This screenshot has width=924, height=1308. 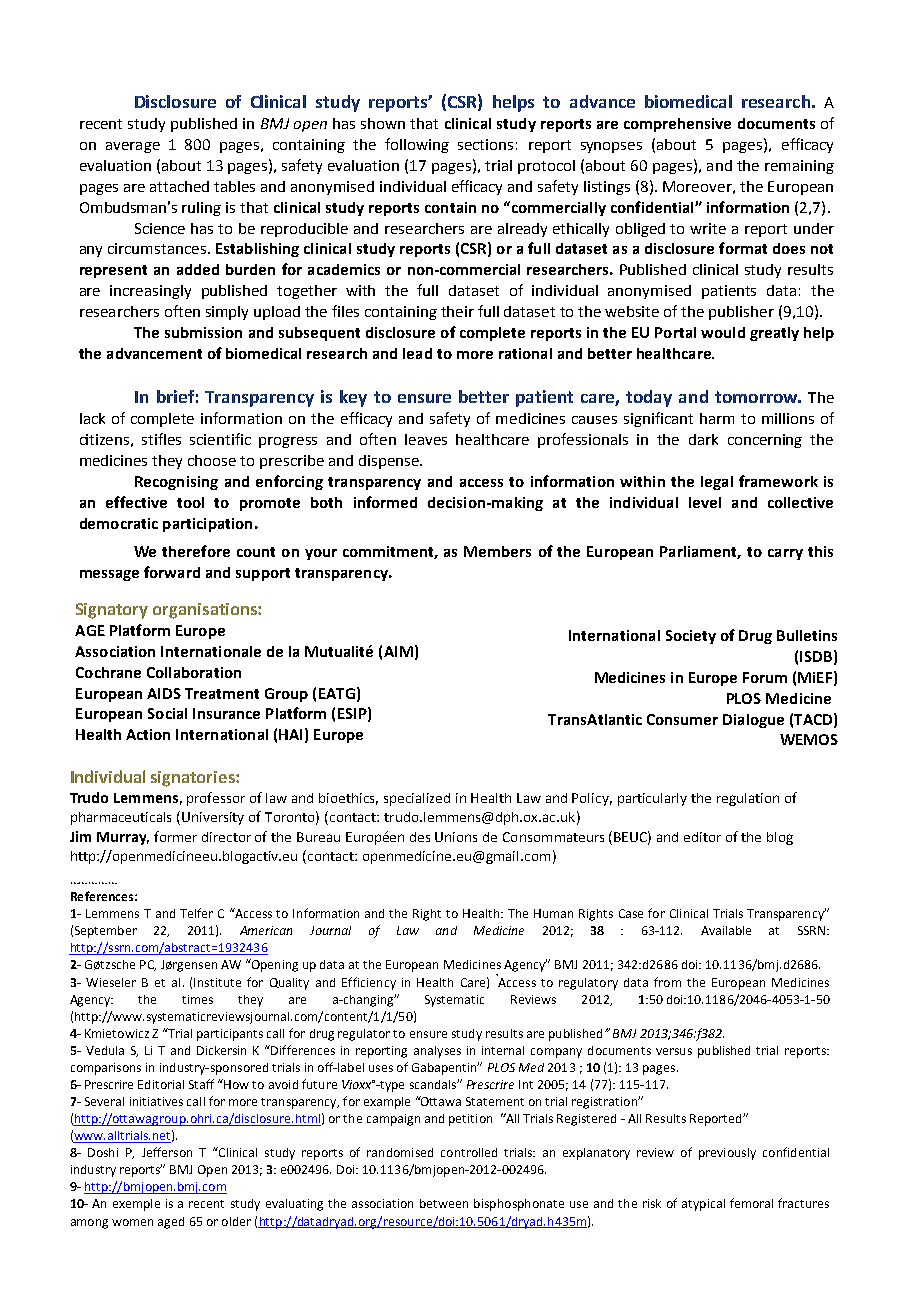 I want to click on following, so click(x=417, y=145).
